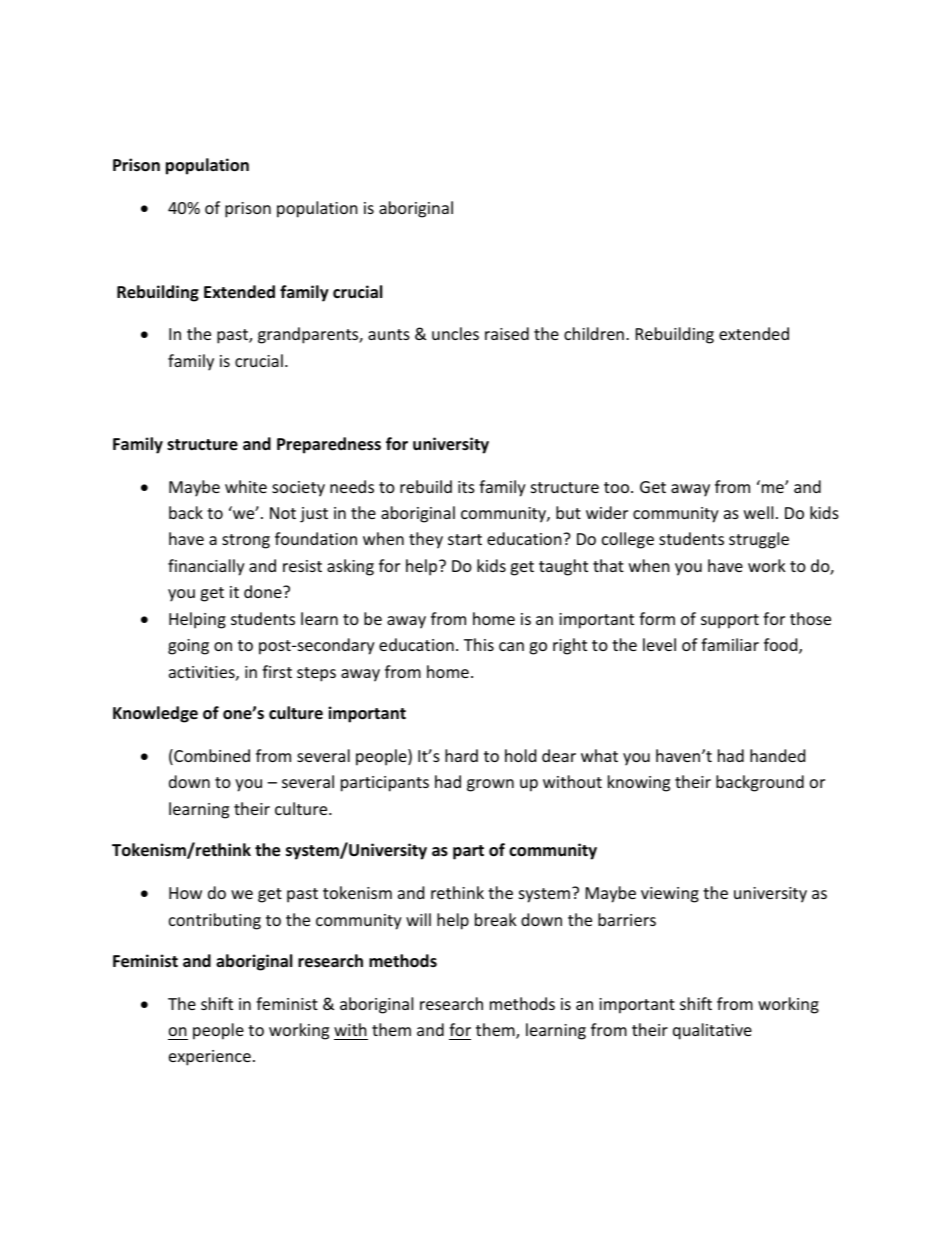 This document has width=952, height=1233. I want to click on knowing, so click(639, 783).
